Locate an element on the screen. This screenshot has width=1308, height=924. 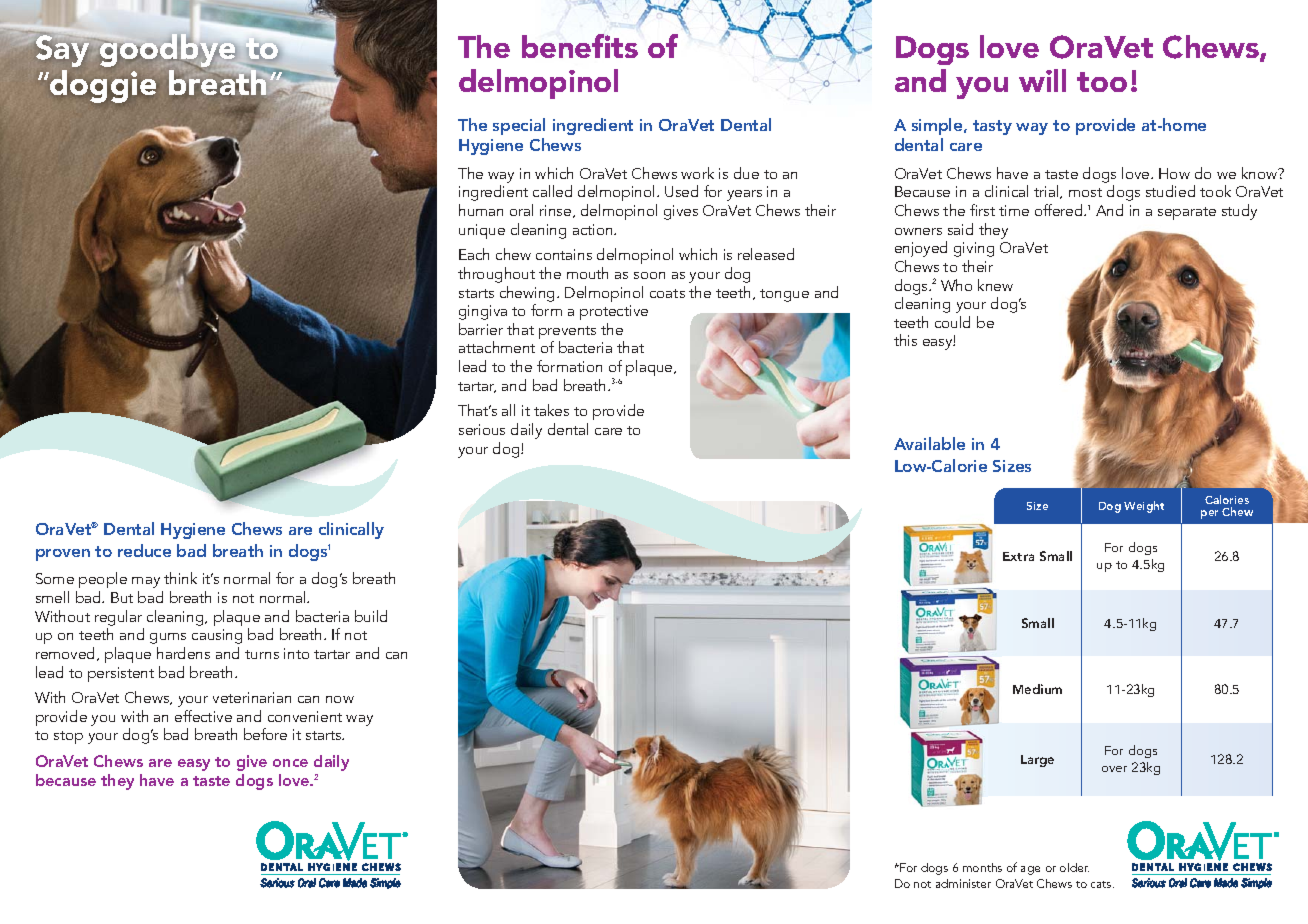
doggie is located at coordinates (102, 86).
